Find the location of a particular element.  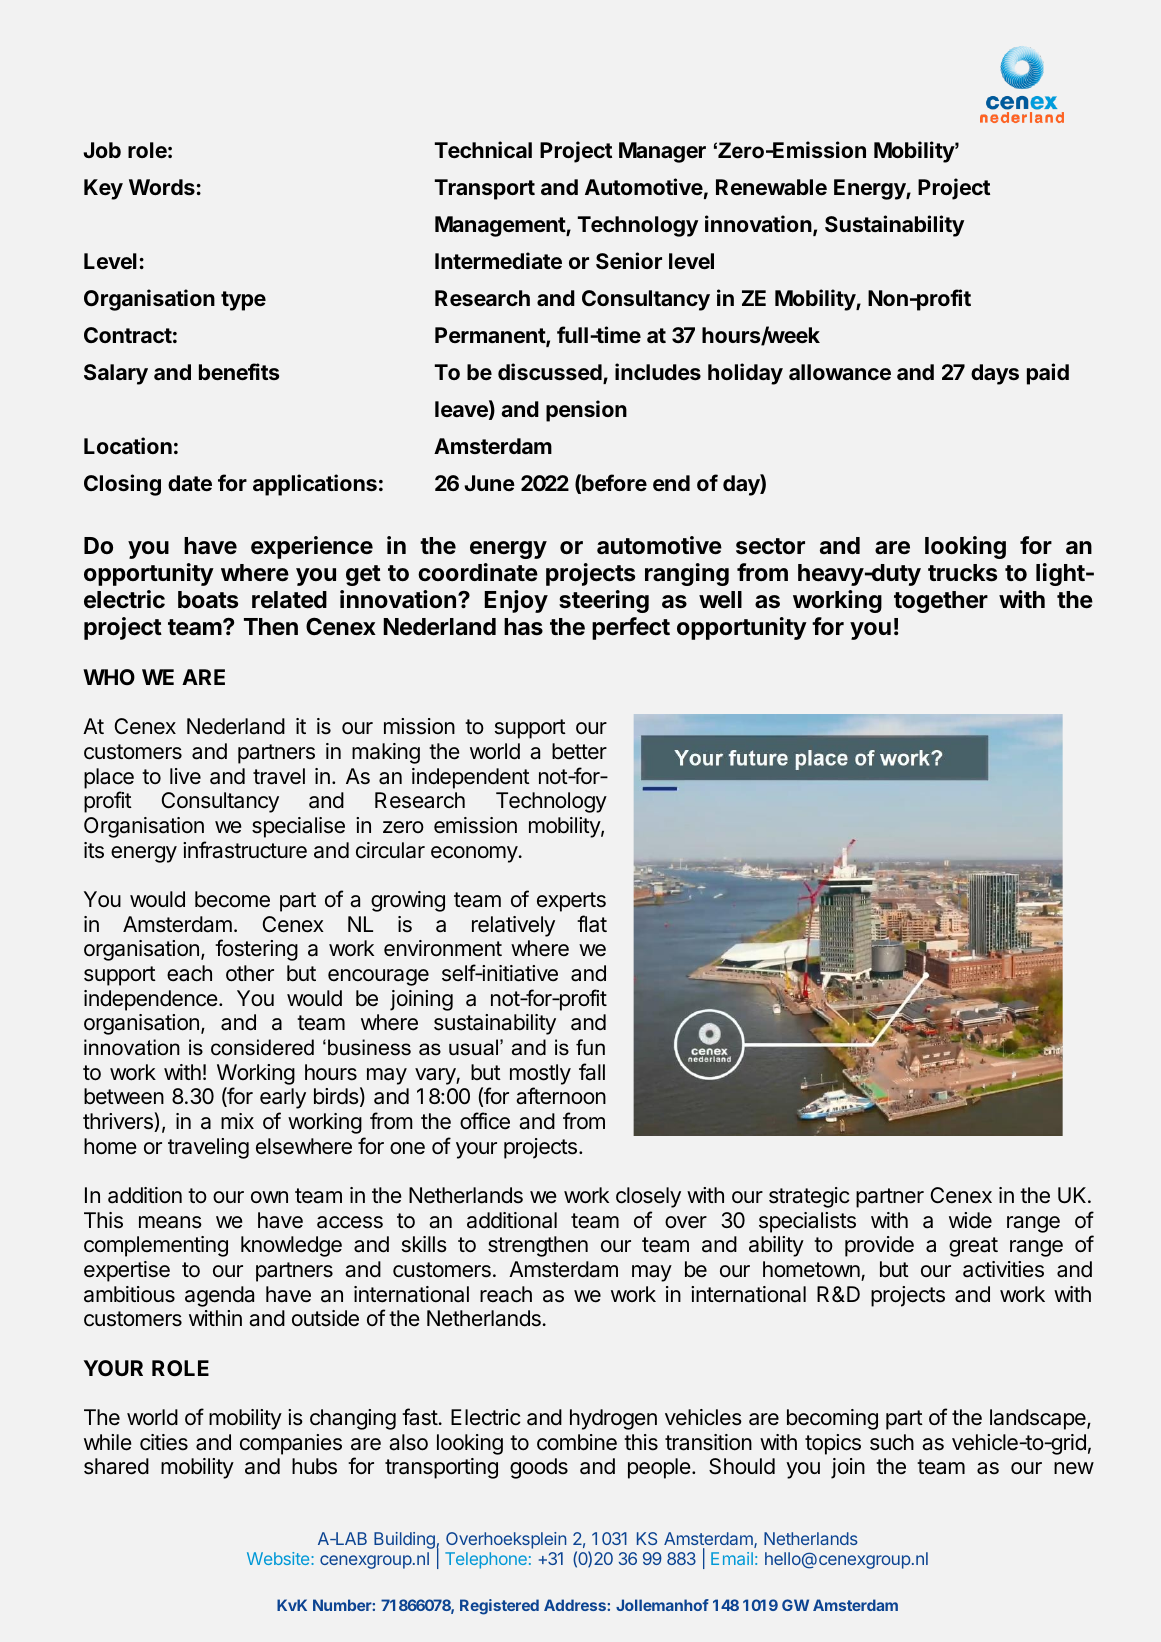

has is located at coordinates (523, 627).
